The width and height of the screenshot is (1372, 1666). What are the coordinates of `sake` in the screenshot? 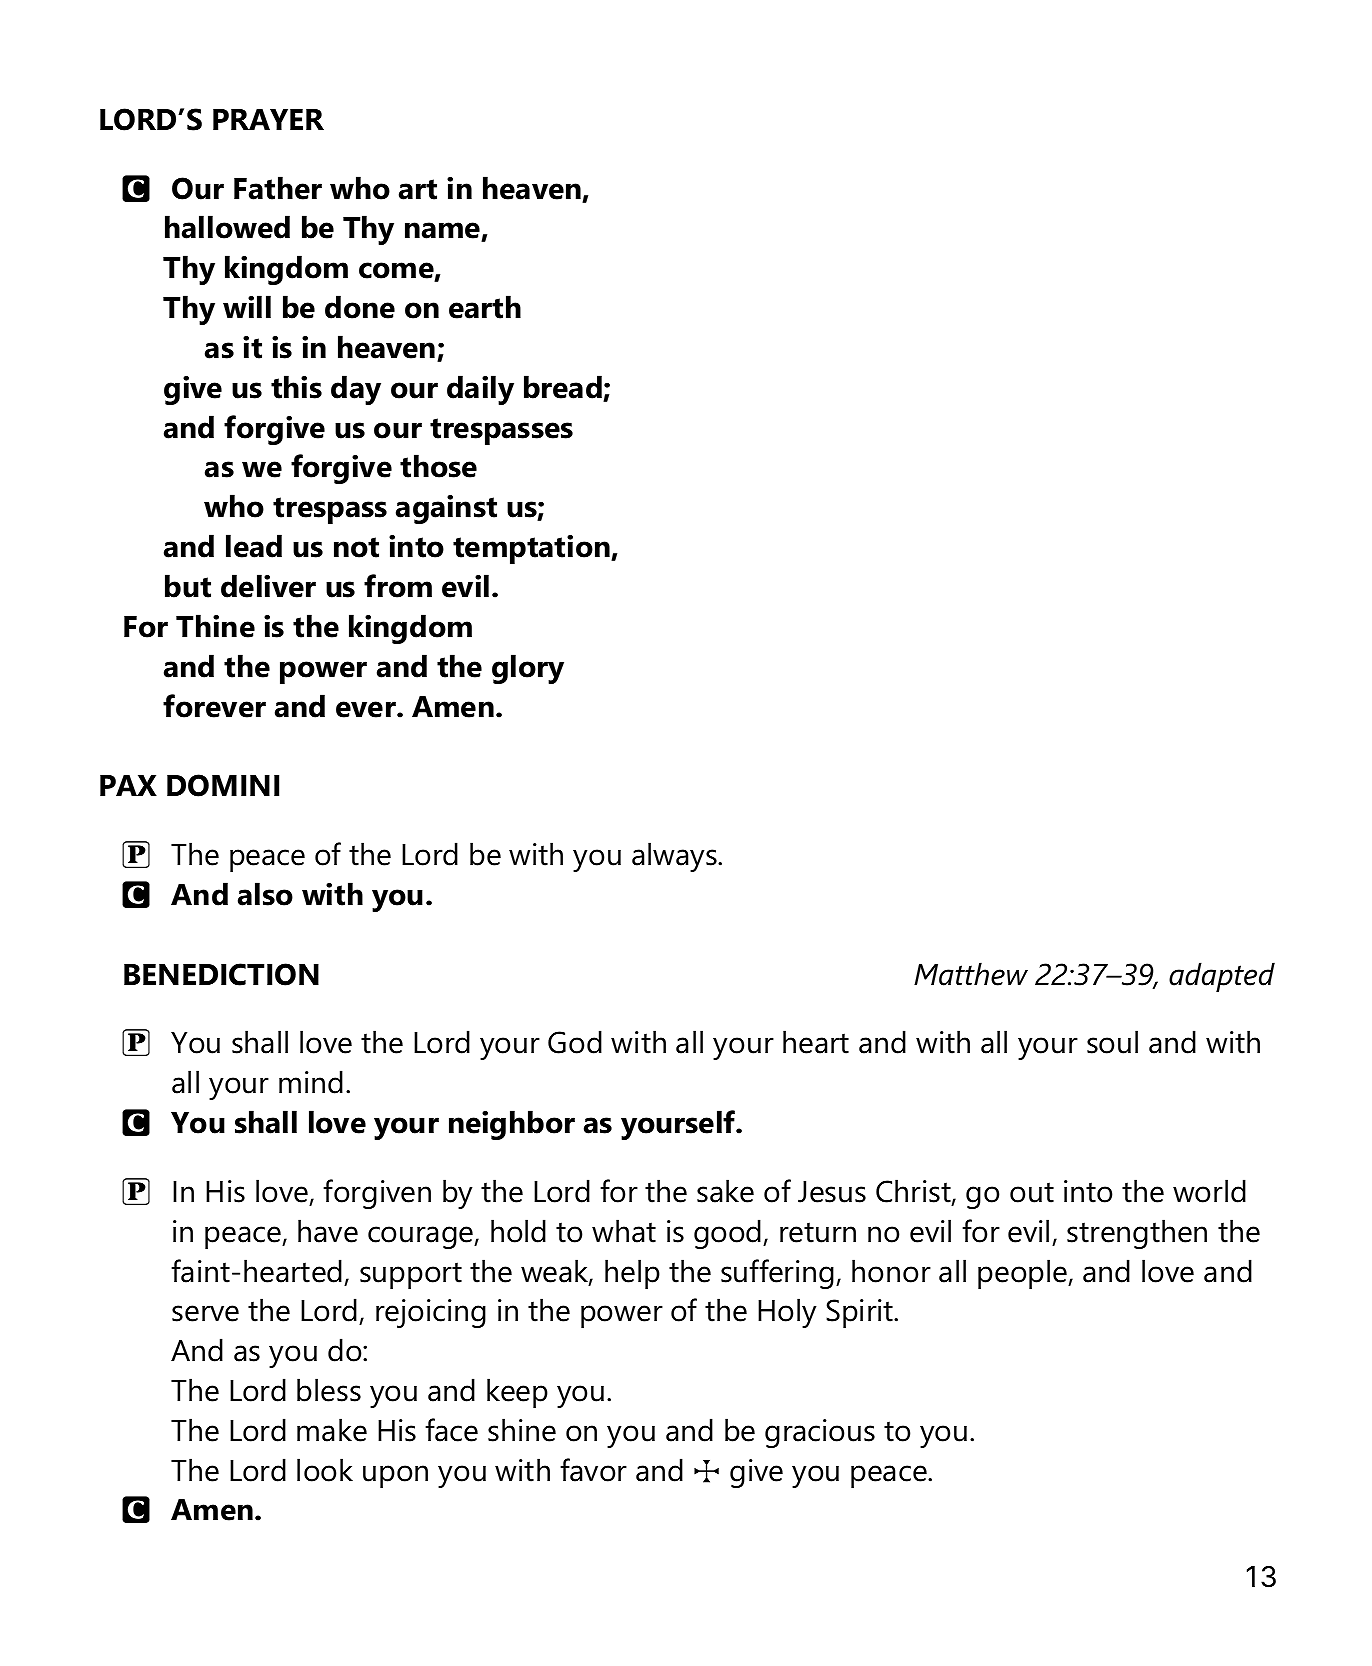 It's located at (725, 1191).
